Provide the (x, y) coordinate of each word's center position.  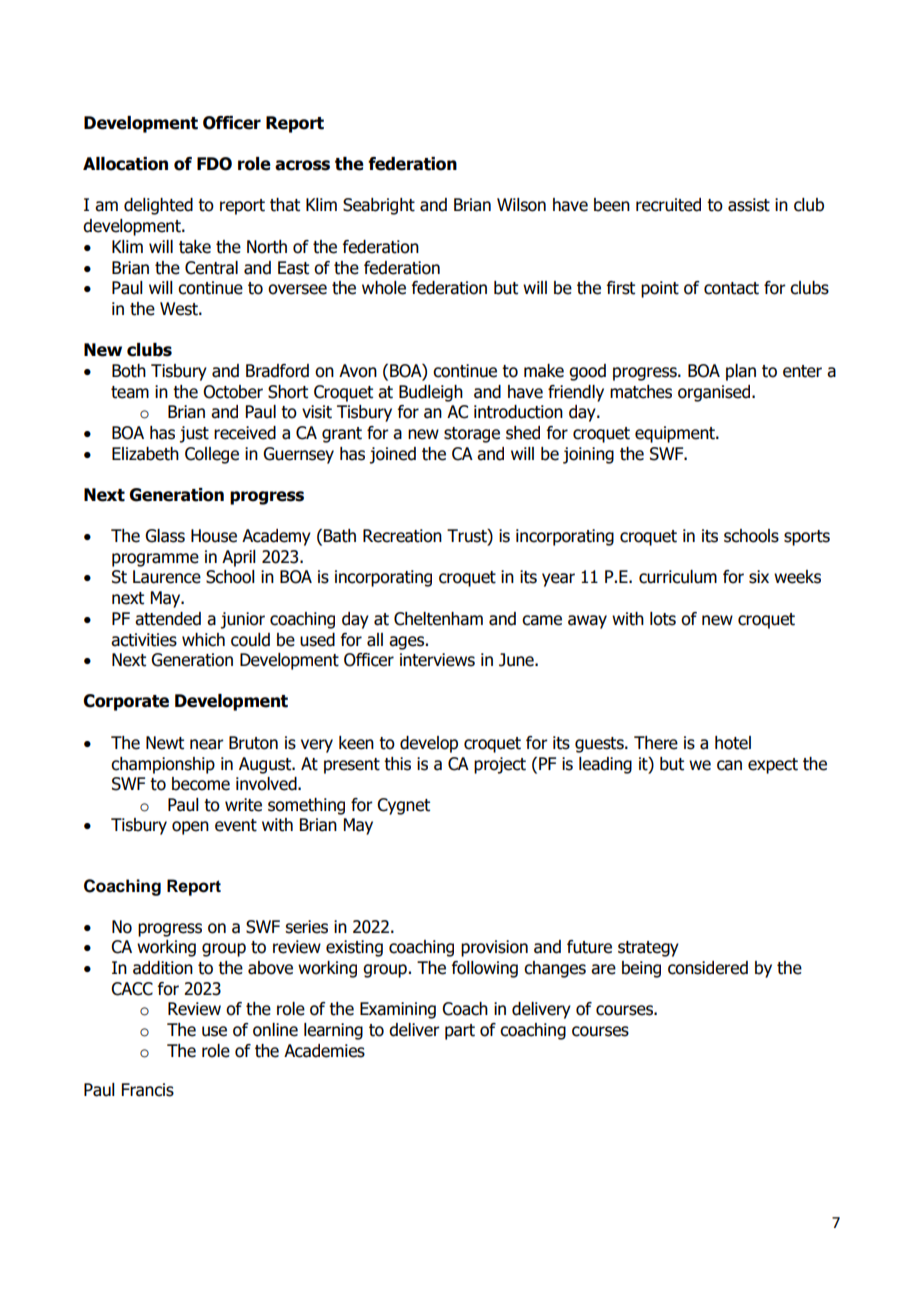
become (201, 784)
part (460, 1032)
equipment (676, 434)
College (212, 455)
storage (472, 435)
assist (749, 205)
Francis (148, 1090)
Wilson (521, 205)
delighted (158, 206)
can (729, 765)
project (500, 765)
